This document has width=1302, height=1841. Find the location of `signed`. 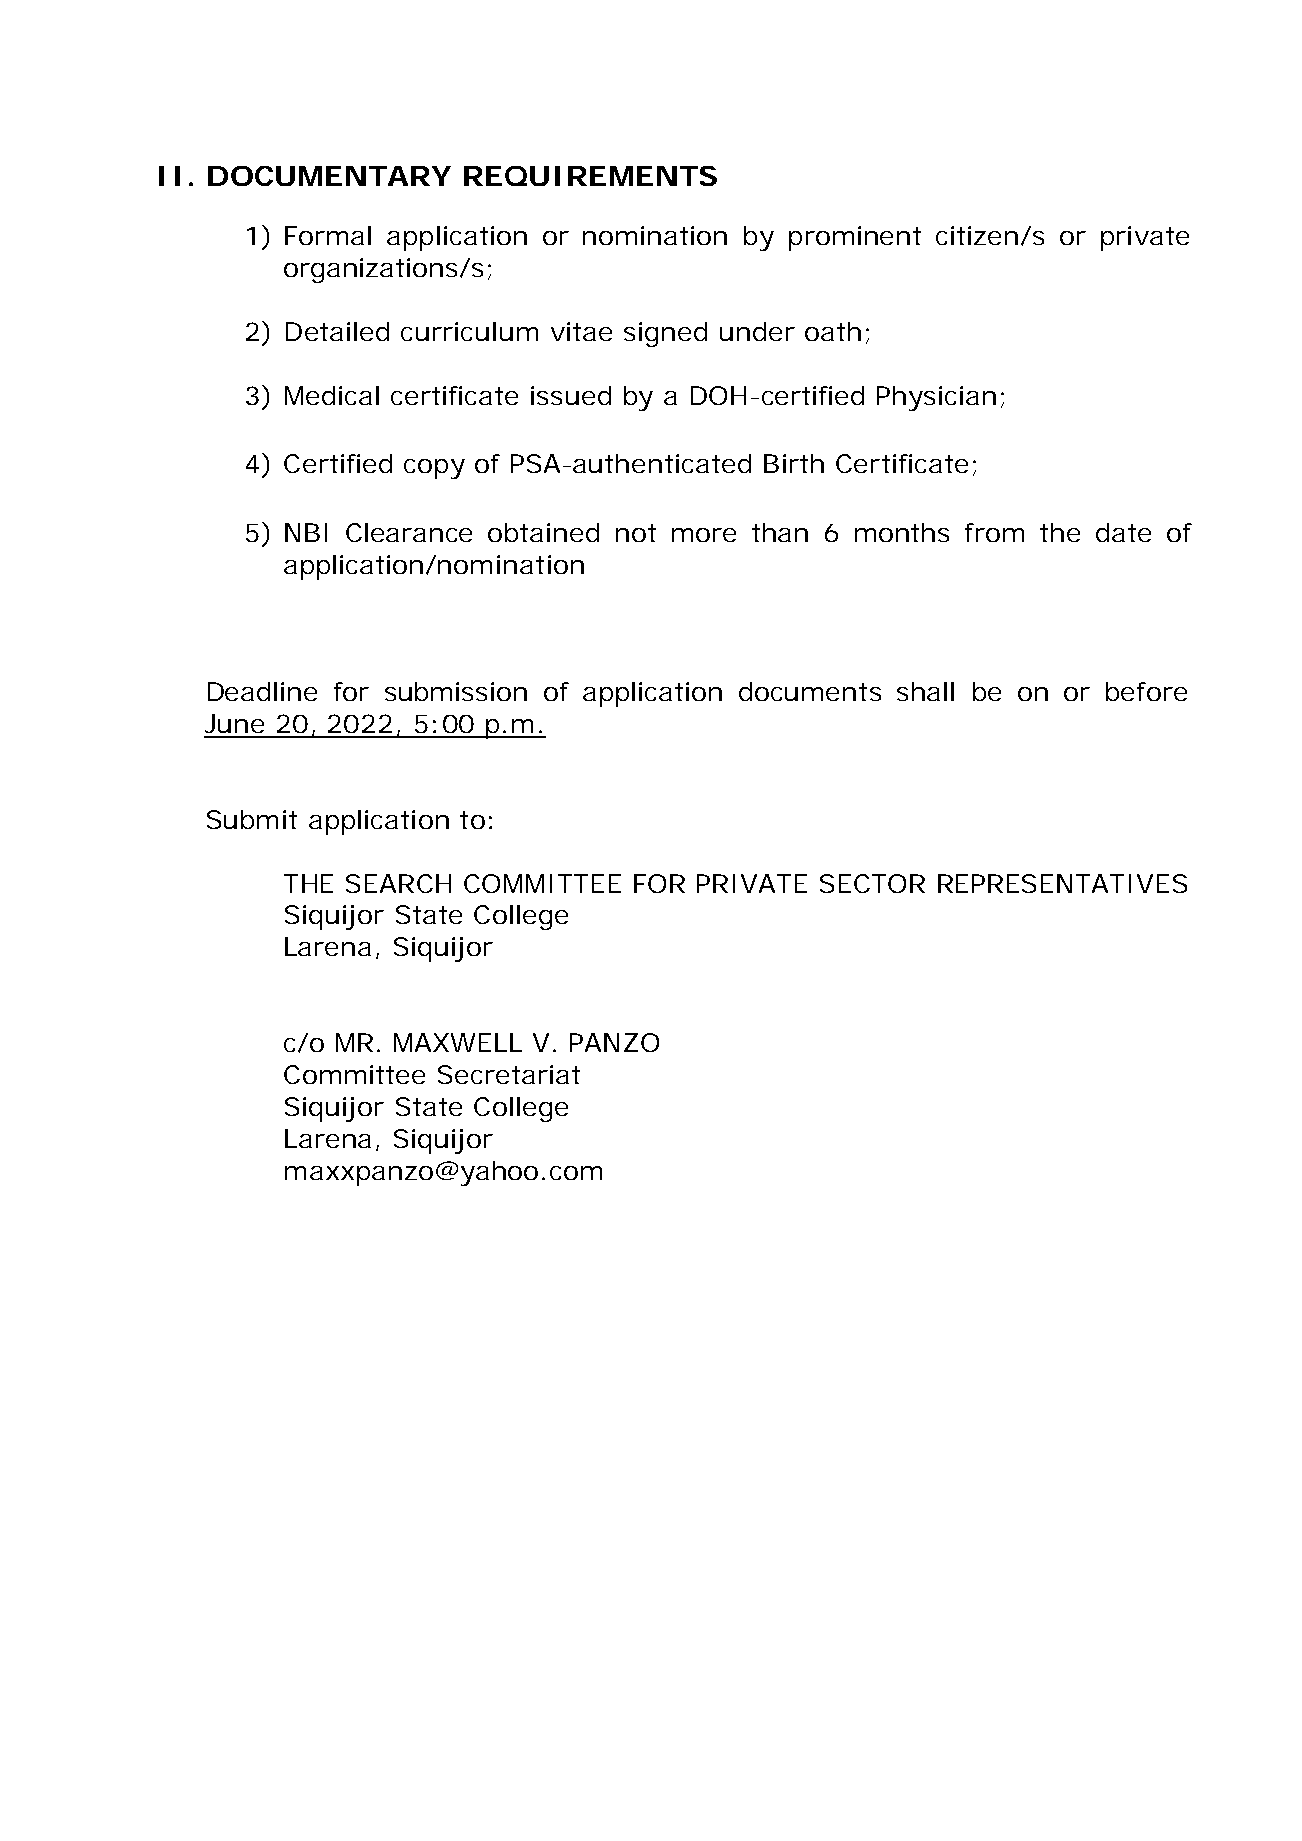

signed is located at coordinates (665, 334).
